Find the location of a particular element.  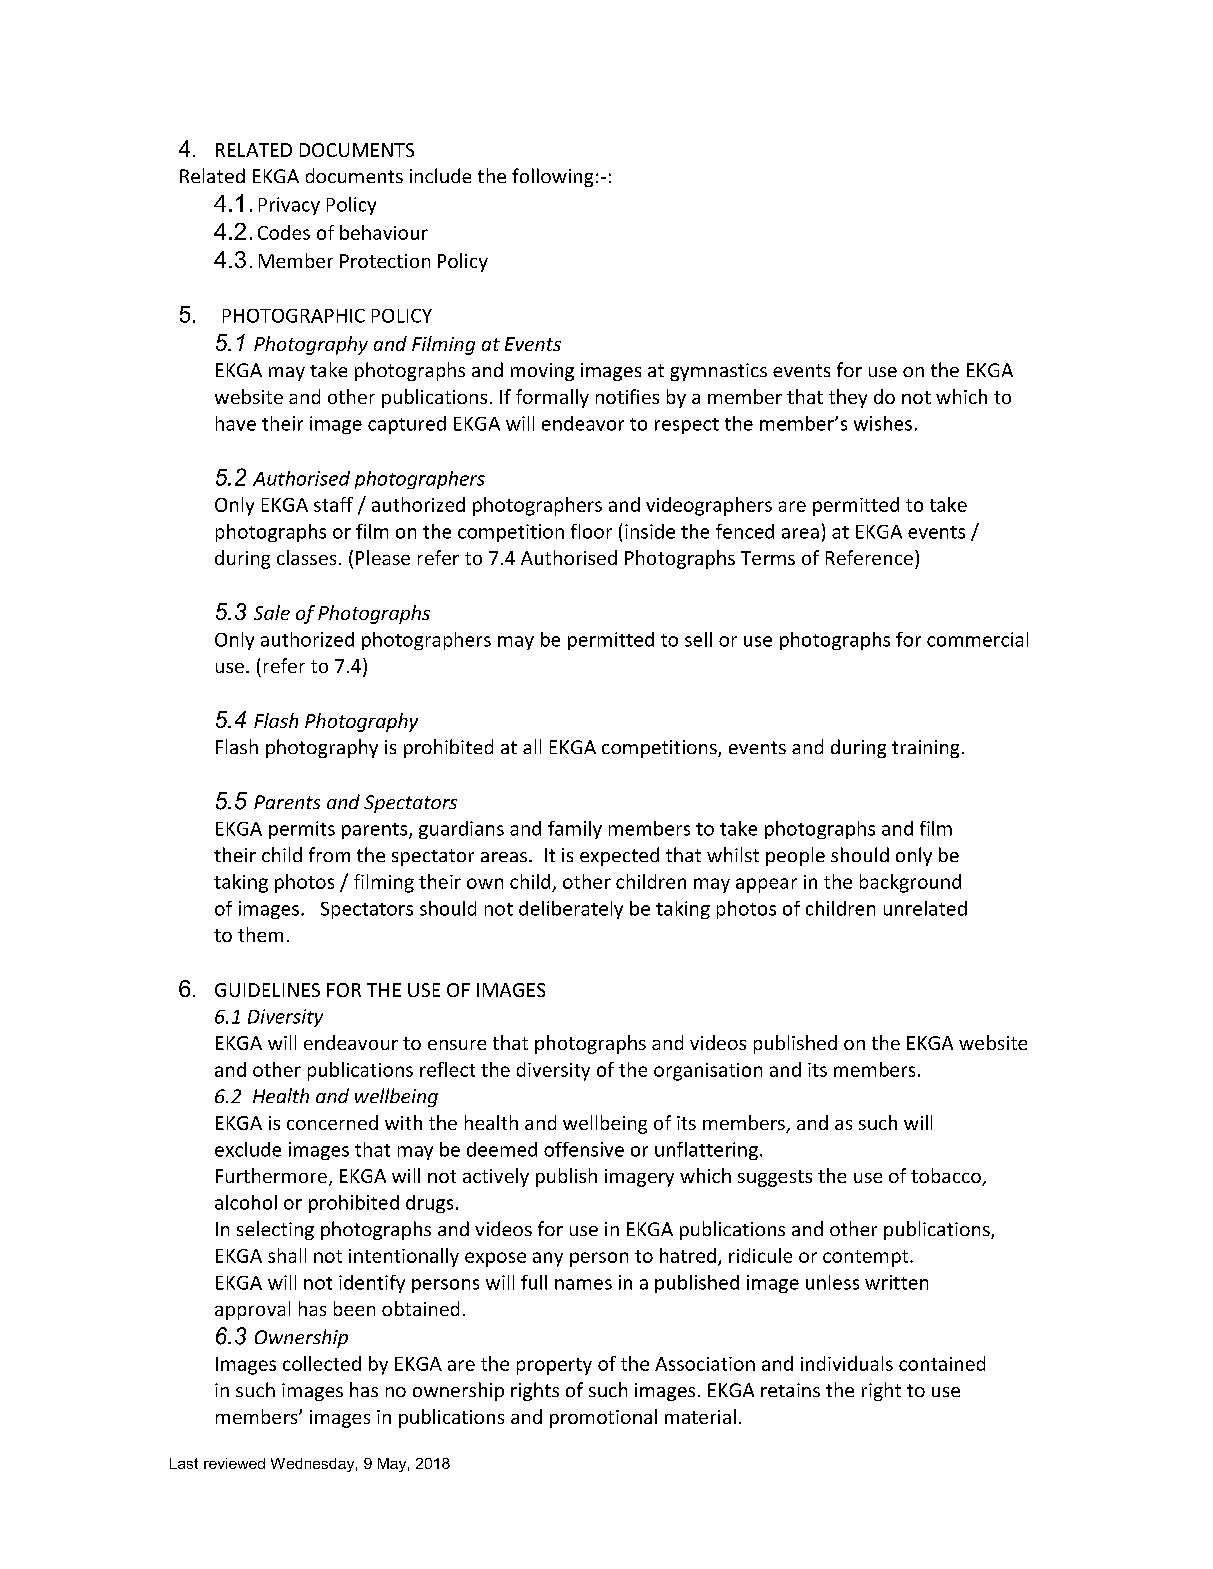

deliberately is located at coordinates (571, 910).
